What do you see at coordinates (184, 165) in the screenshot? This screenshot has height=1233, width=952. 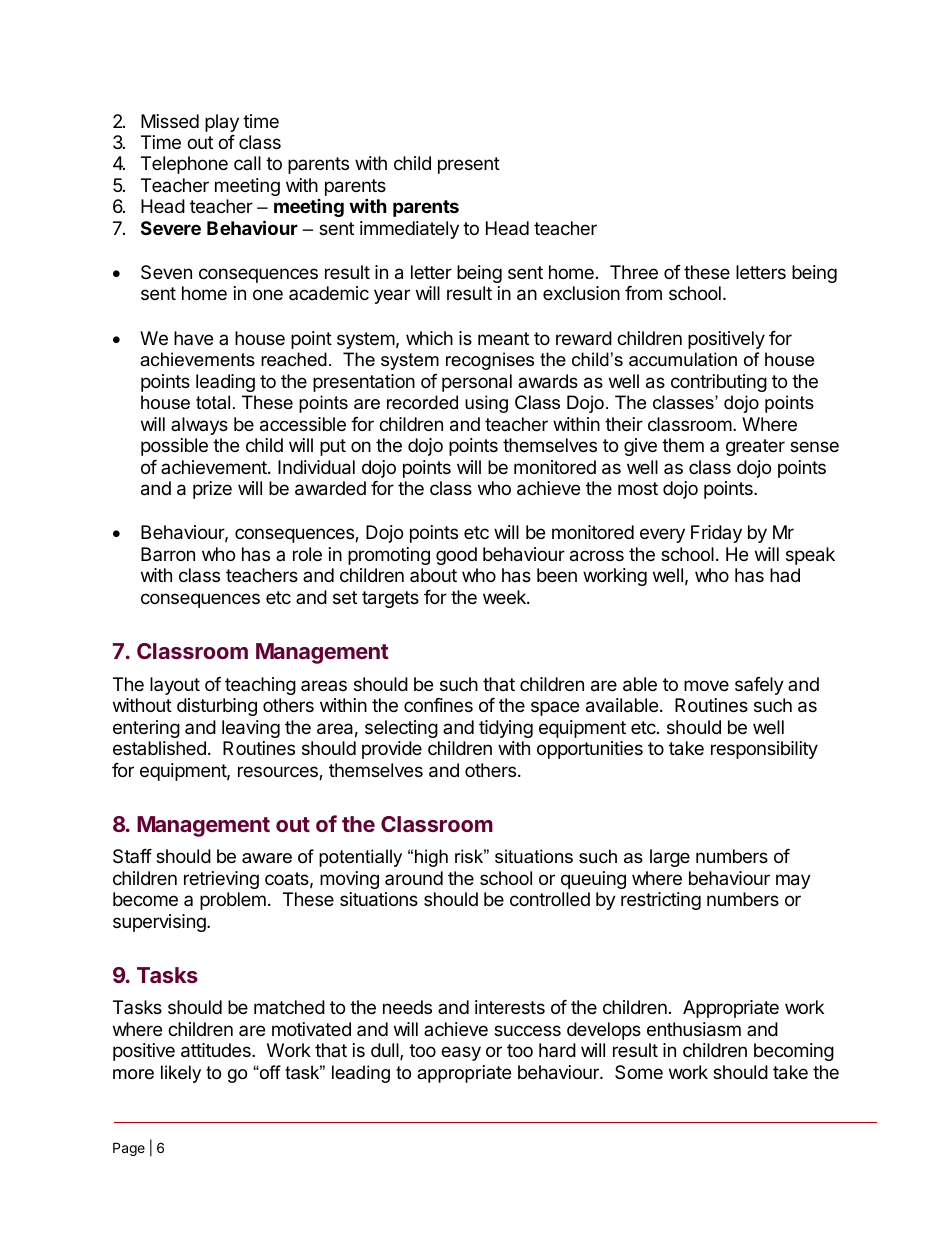 I see `Telephone` at bounding box center [184, 165].
